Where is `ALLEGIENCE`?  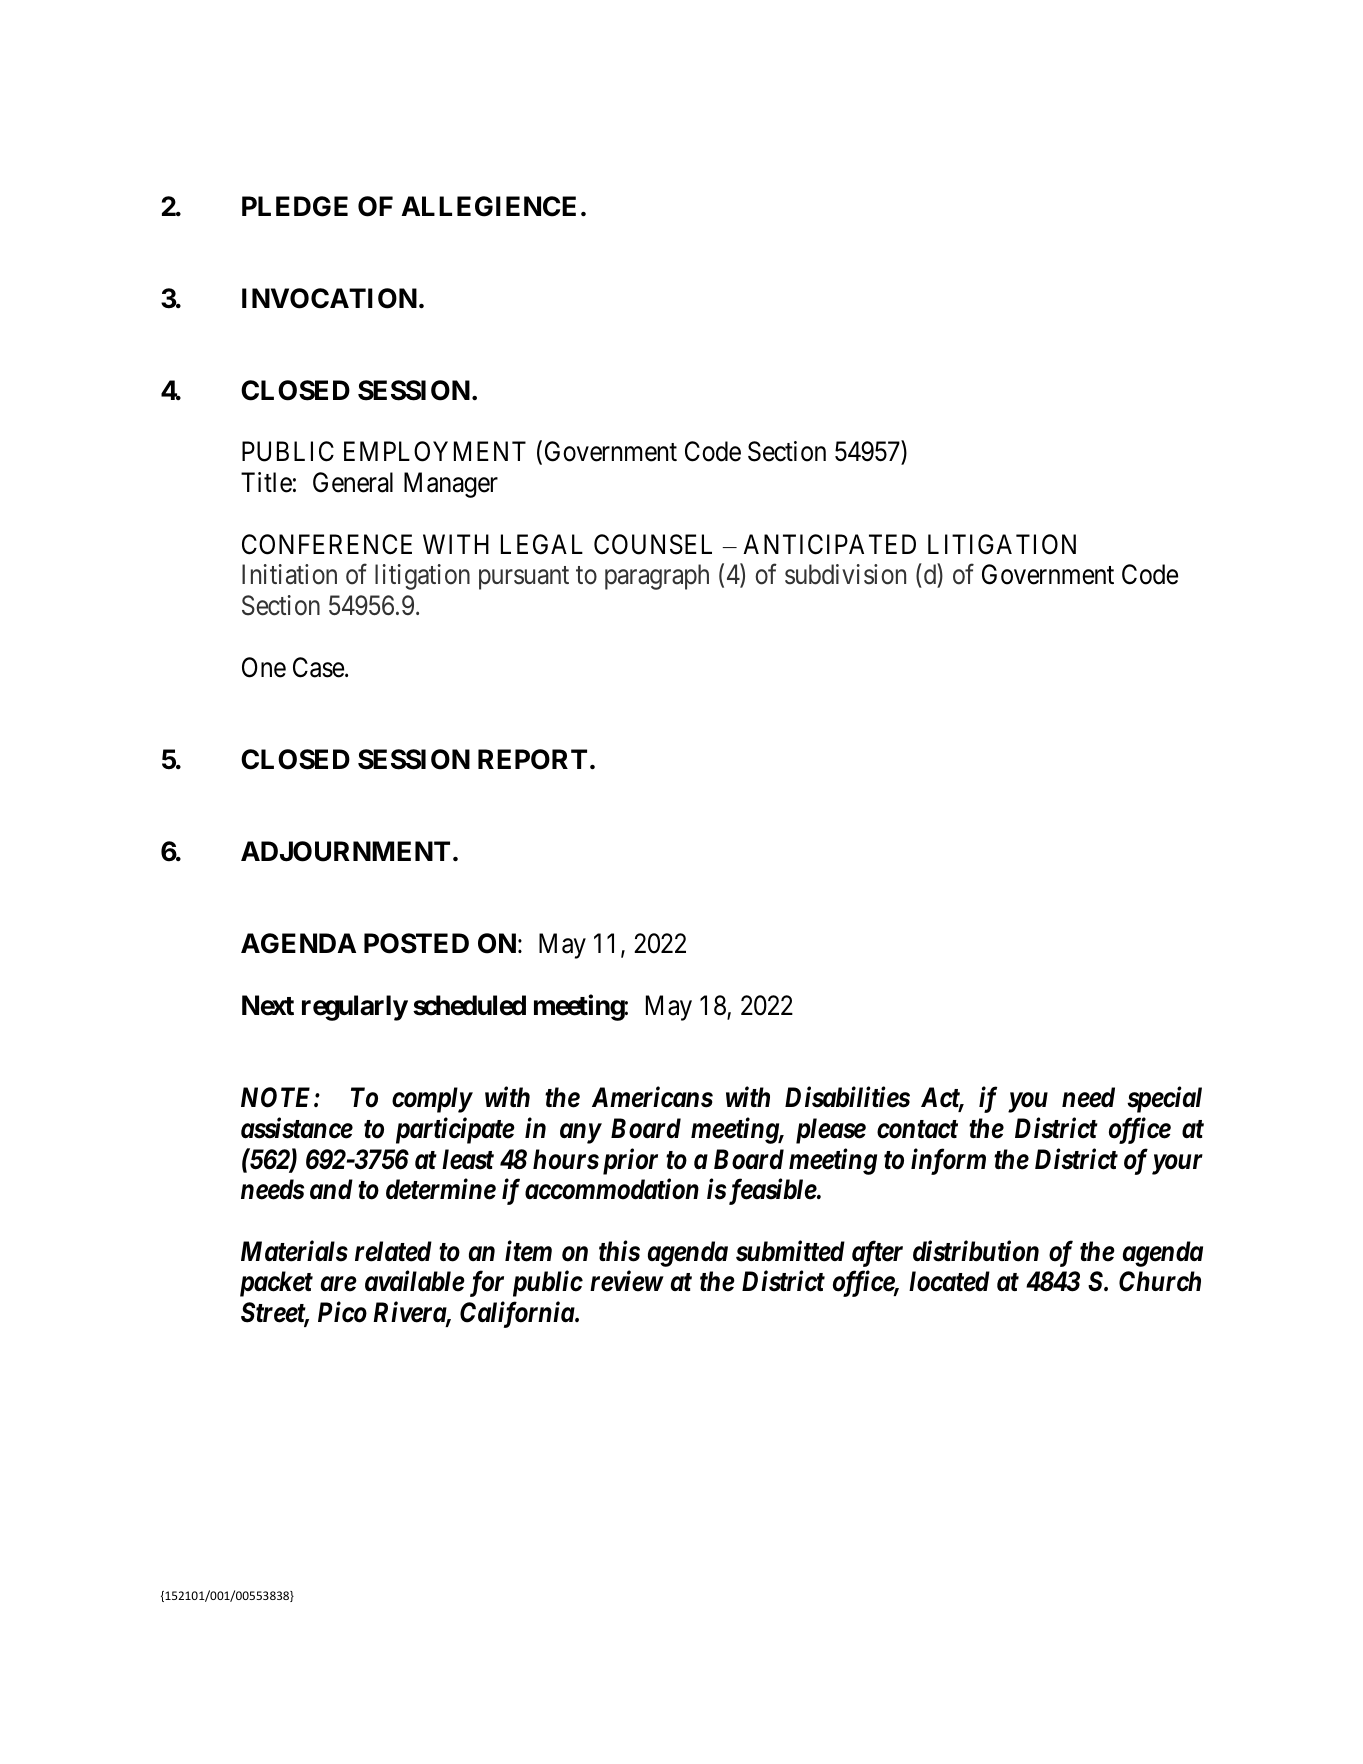
ALLEGIENCE is located at coordinates (489, 206).
